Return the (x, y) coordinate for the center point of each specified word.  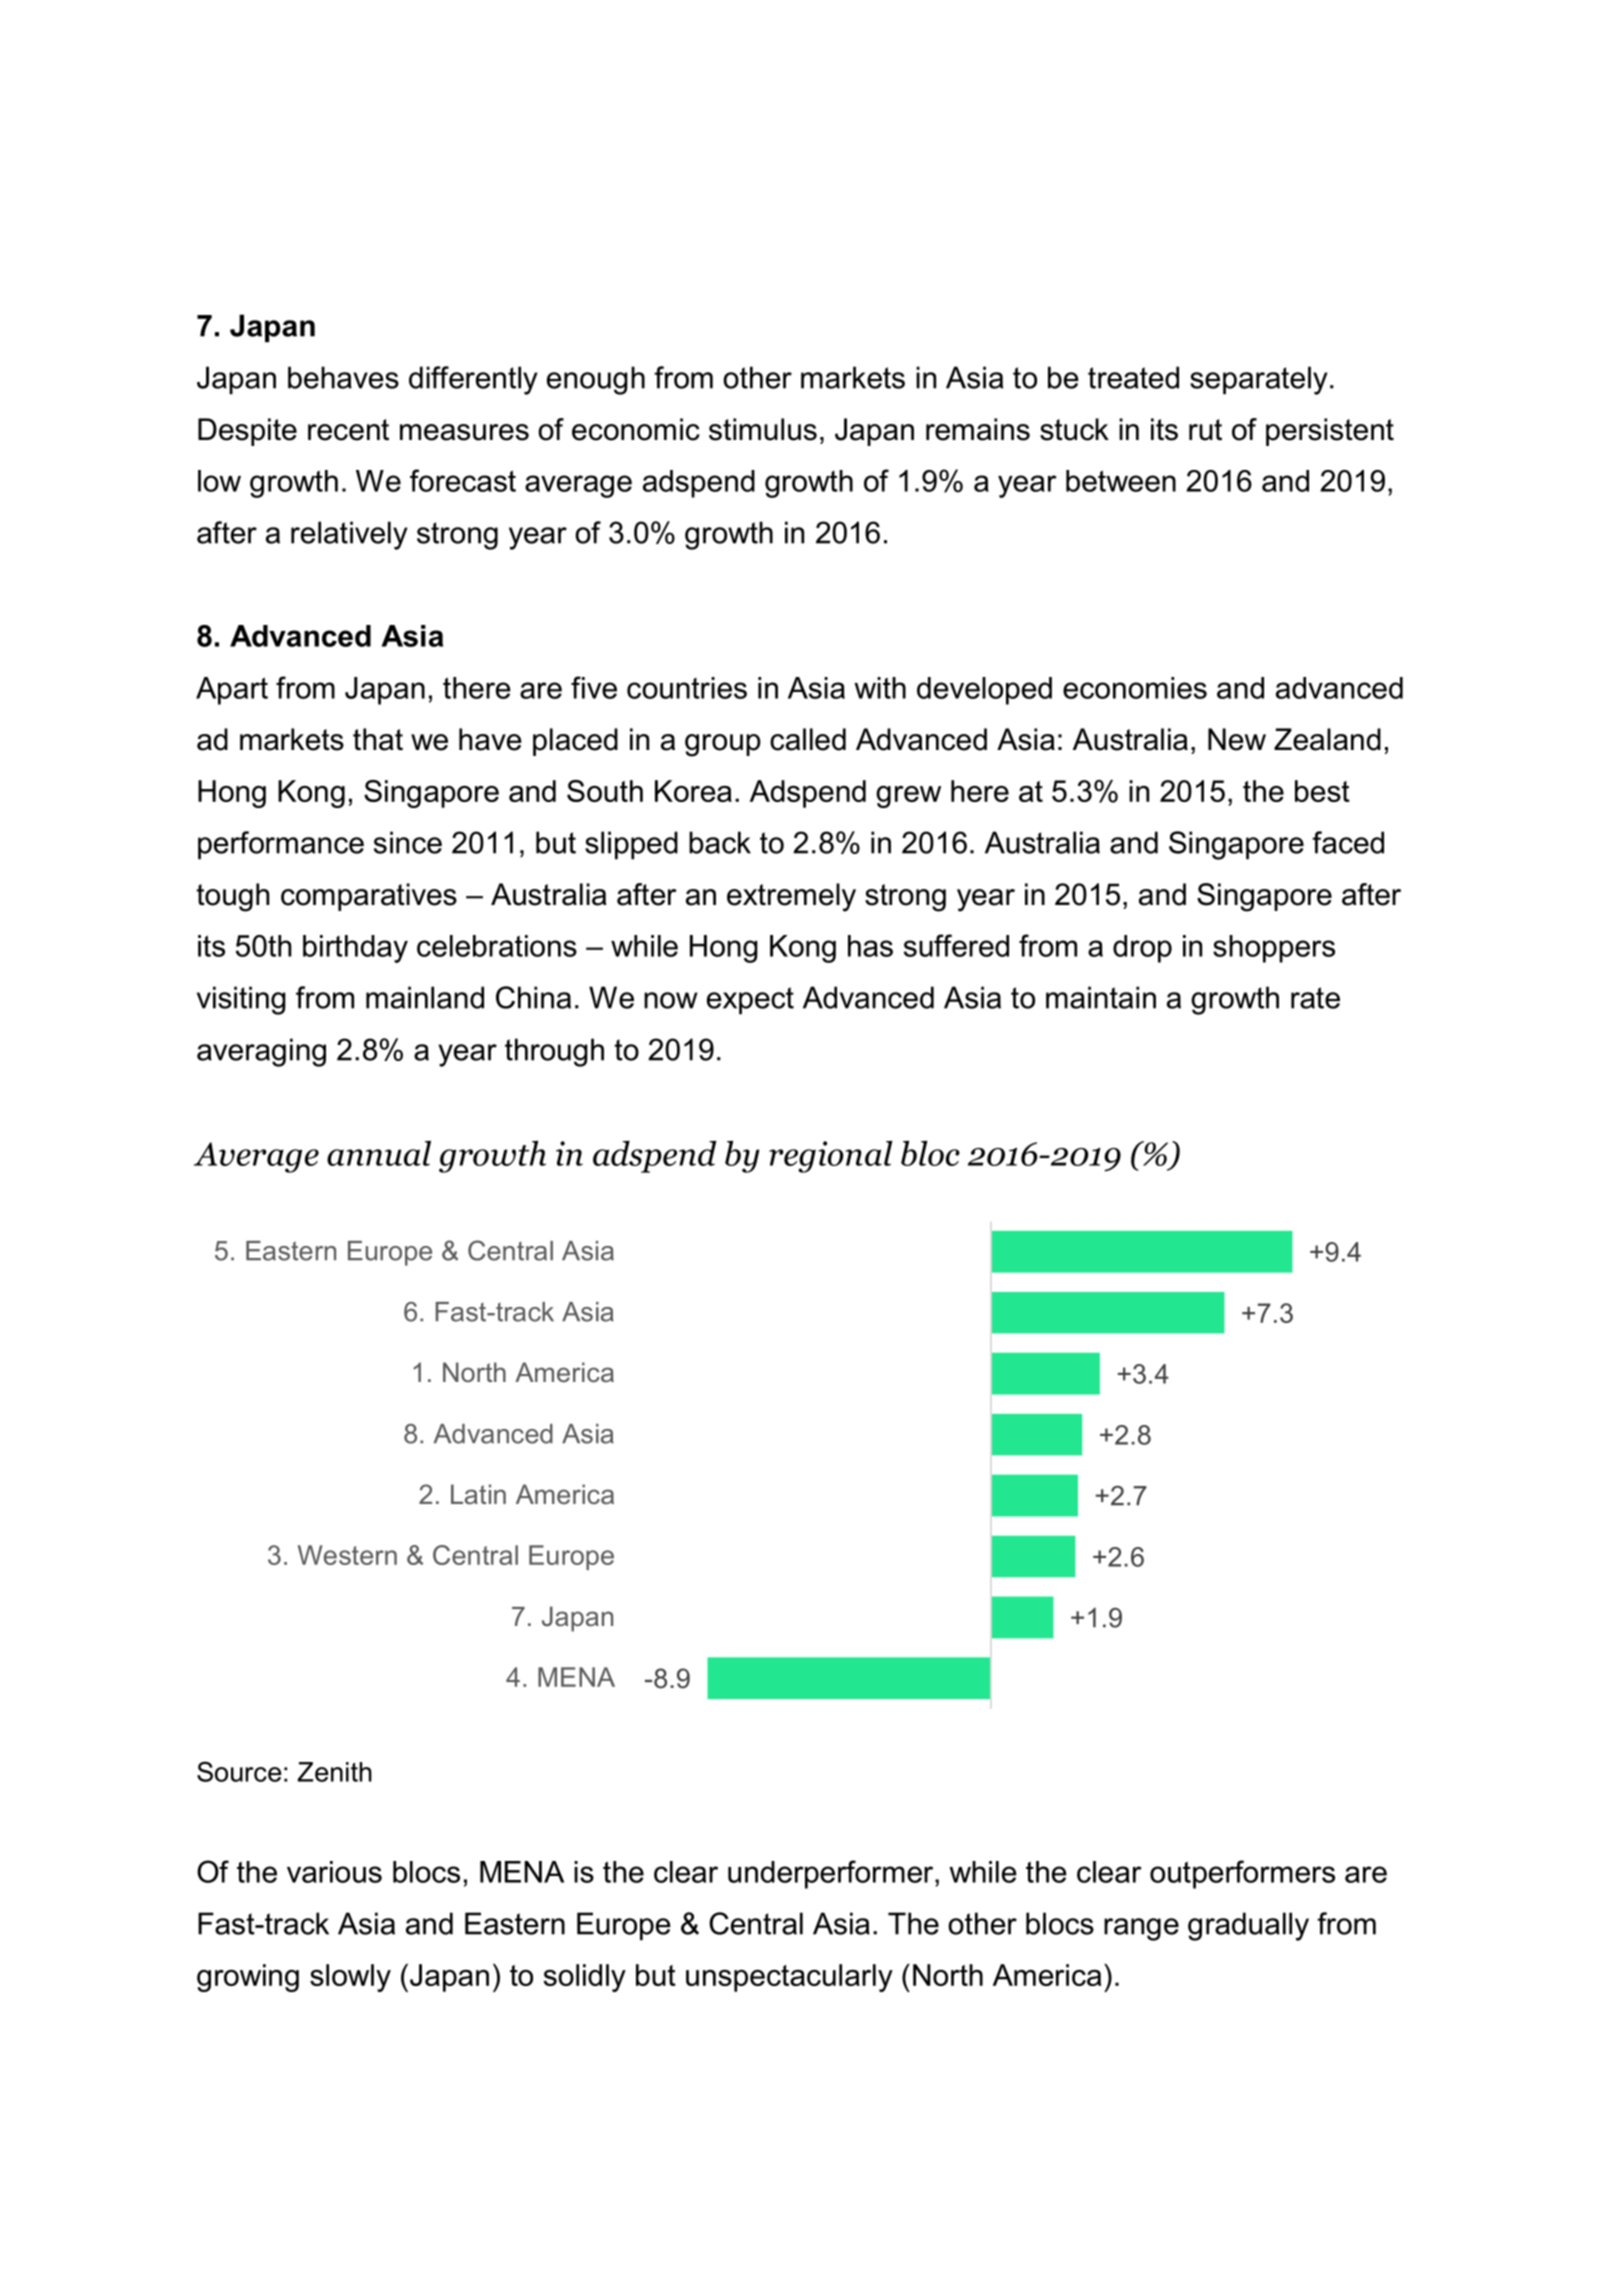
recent (348, 430)
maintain (1101, 997)
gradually (1248, 1926)
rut (1205, 430)
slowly (350, 1978)
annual (379, 1153)
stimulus (763, 429)
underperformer (832, 1874)
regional (831, 1157)
